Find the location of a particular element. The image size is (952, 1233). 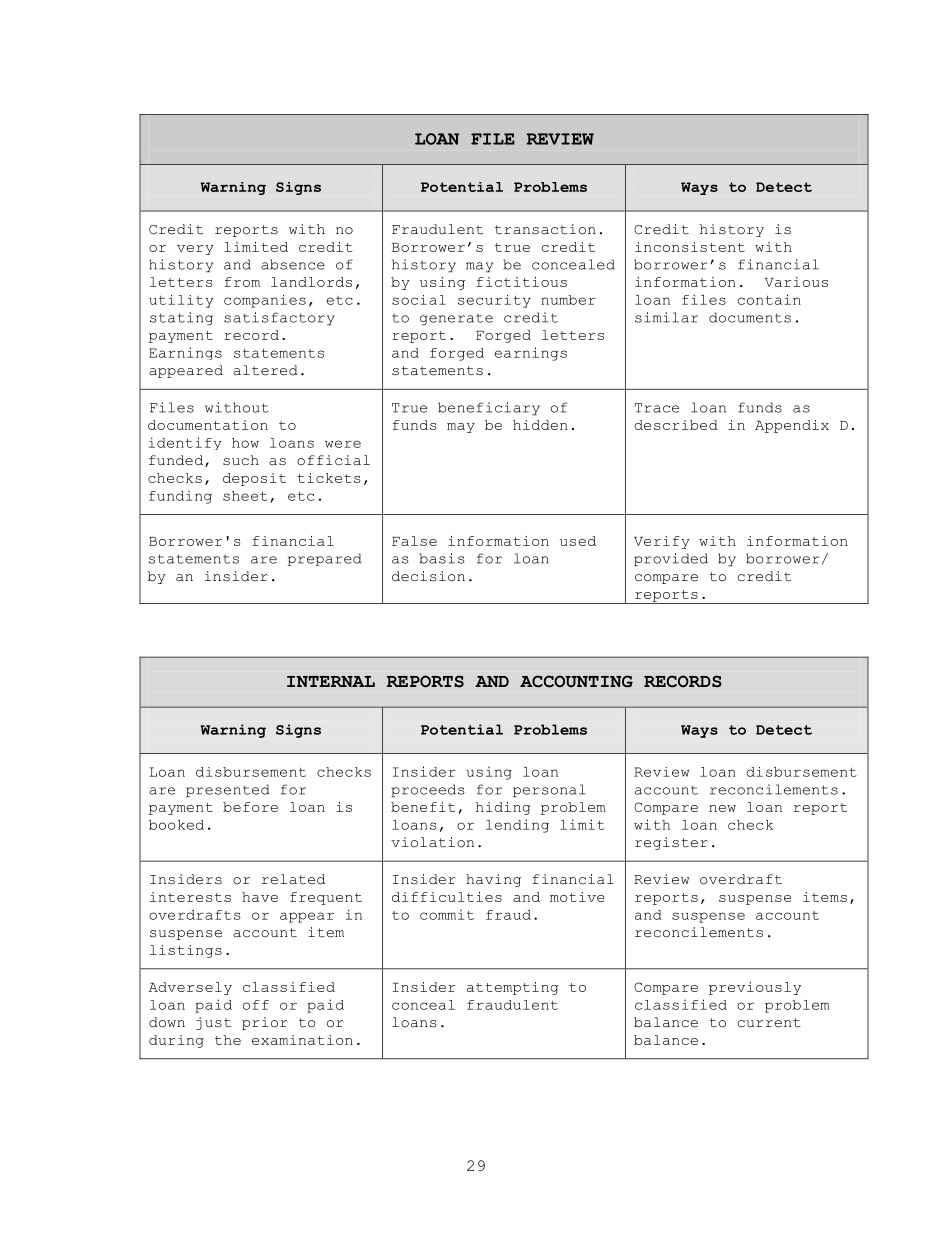

decision is located at coordinates (428, 576).
